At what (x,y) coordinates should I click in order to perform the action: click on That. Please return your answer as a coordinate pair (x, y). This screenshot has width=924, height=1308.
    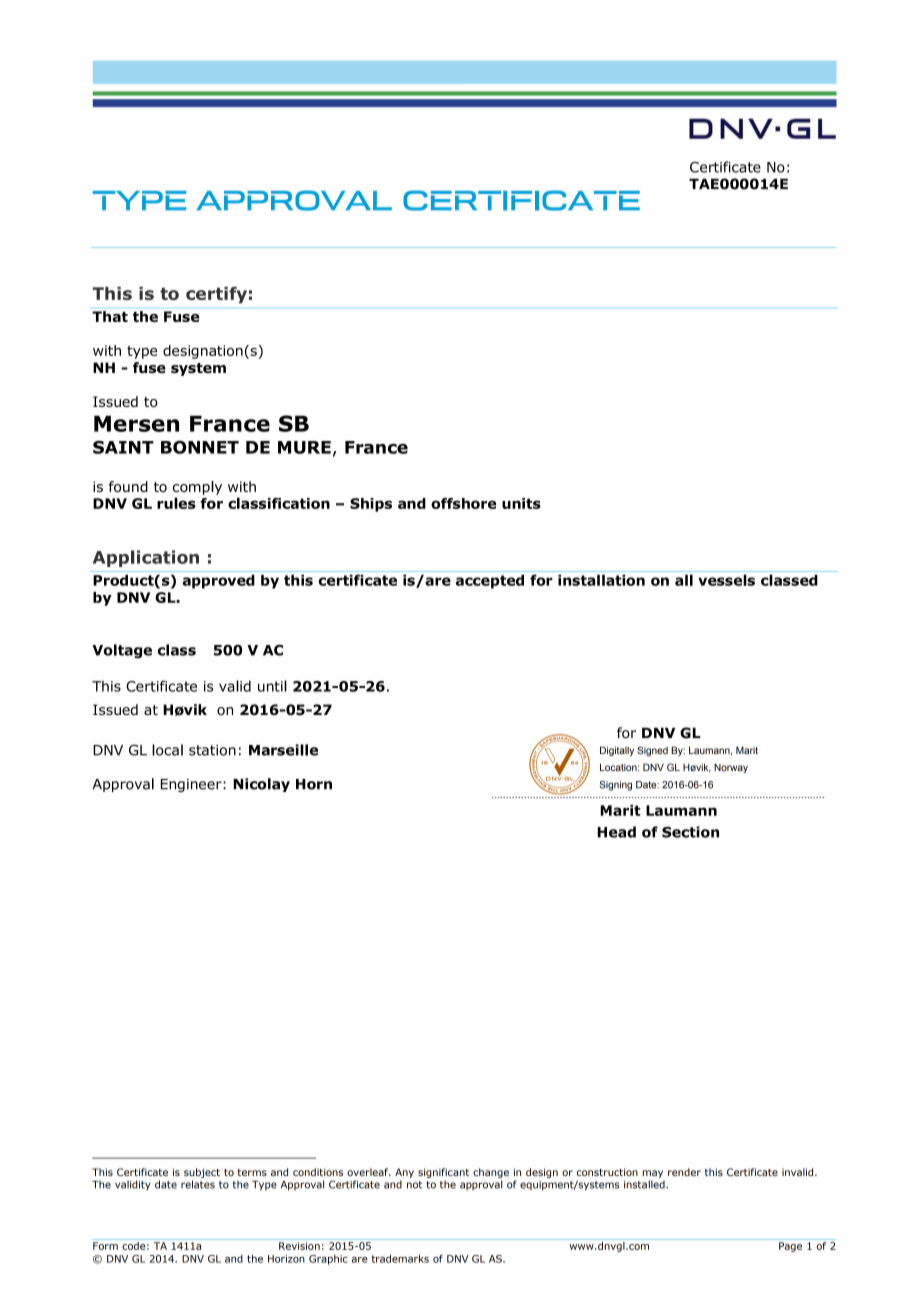
    Looking at the image, I should click on (110, 316).
